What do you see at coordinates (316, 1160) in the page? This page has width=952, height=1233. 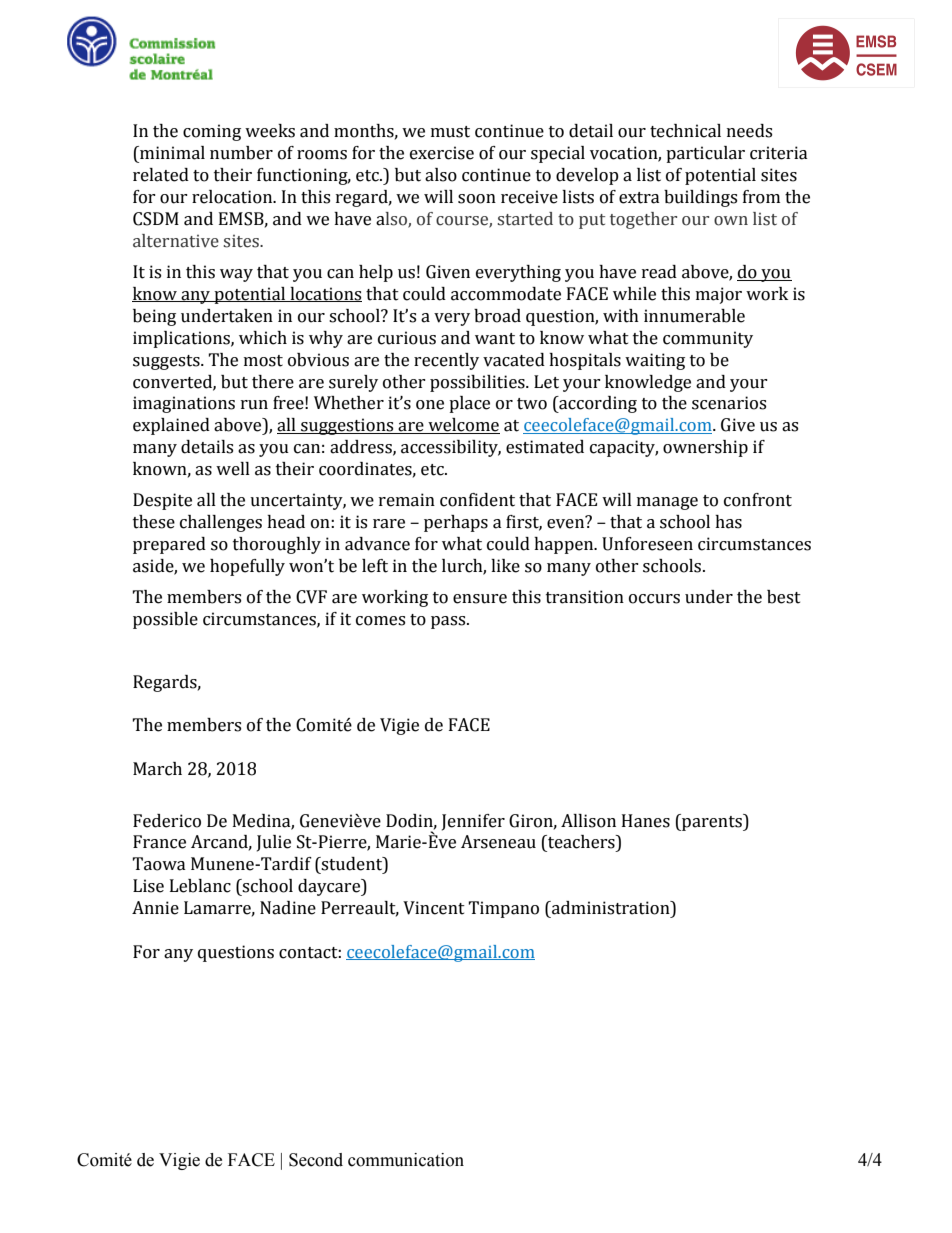 I see `Second` at bounding box center [316, 1160].
